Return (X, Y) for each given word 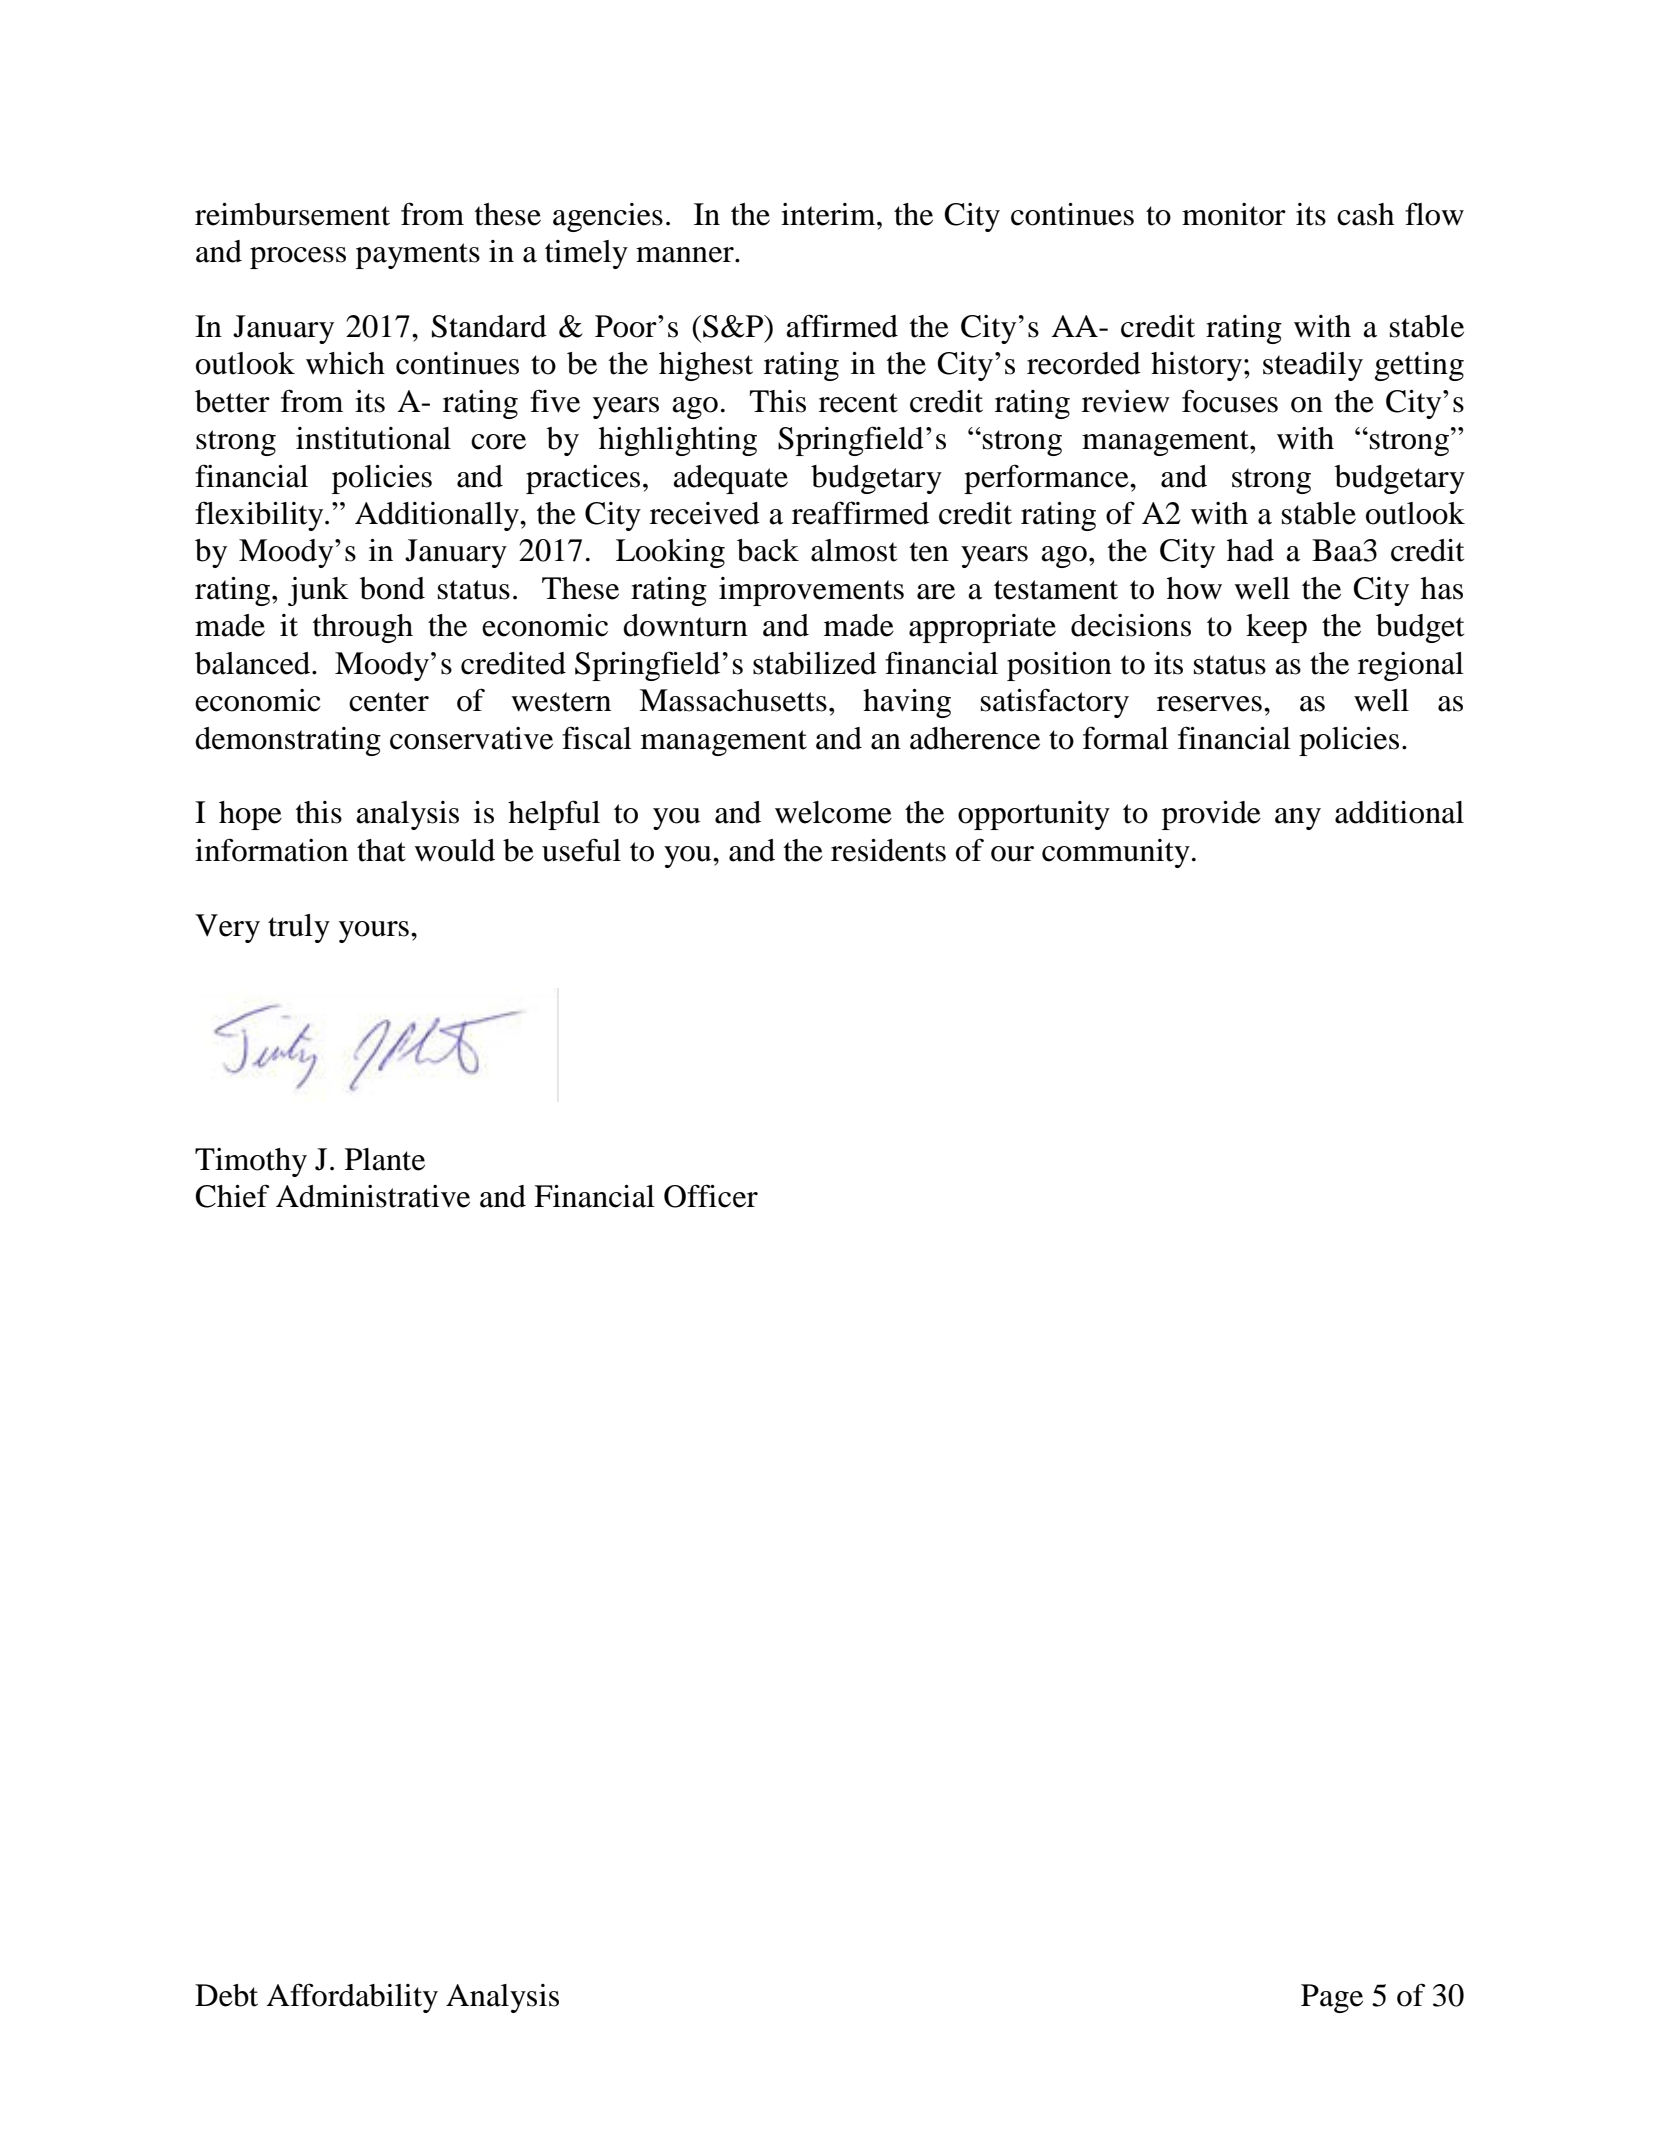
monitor (1234, 214)
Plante (385, 1159)
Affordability (352, 1998)
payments (418, 256)
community (1116, 853)
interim (829, 214)
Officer (711, 1196)
